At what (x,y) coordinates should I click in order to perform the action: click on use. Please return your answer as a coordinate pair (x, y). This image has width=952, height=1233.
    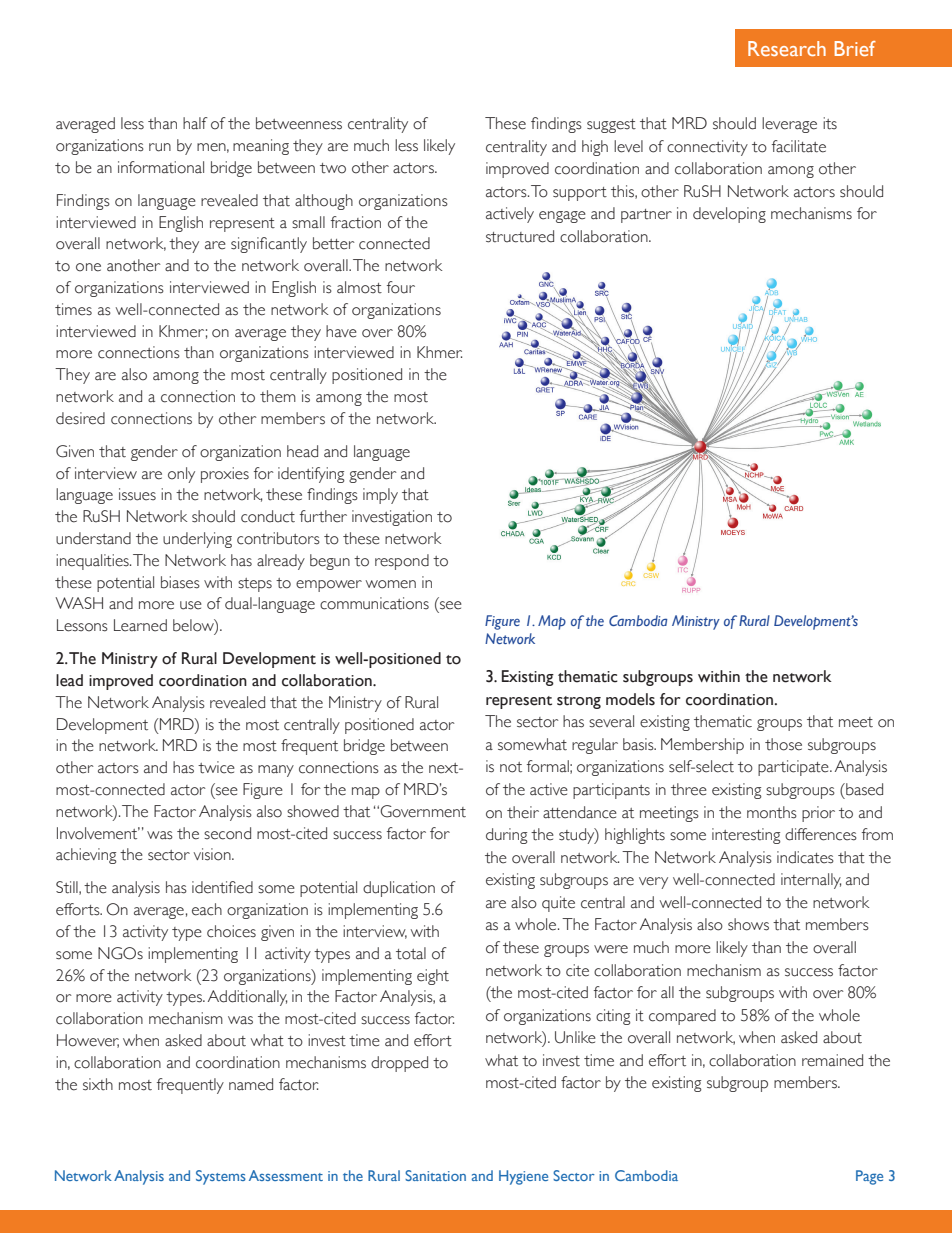
    Looking at the image, I should click on (191, 605).
